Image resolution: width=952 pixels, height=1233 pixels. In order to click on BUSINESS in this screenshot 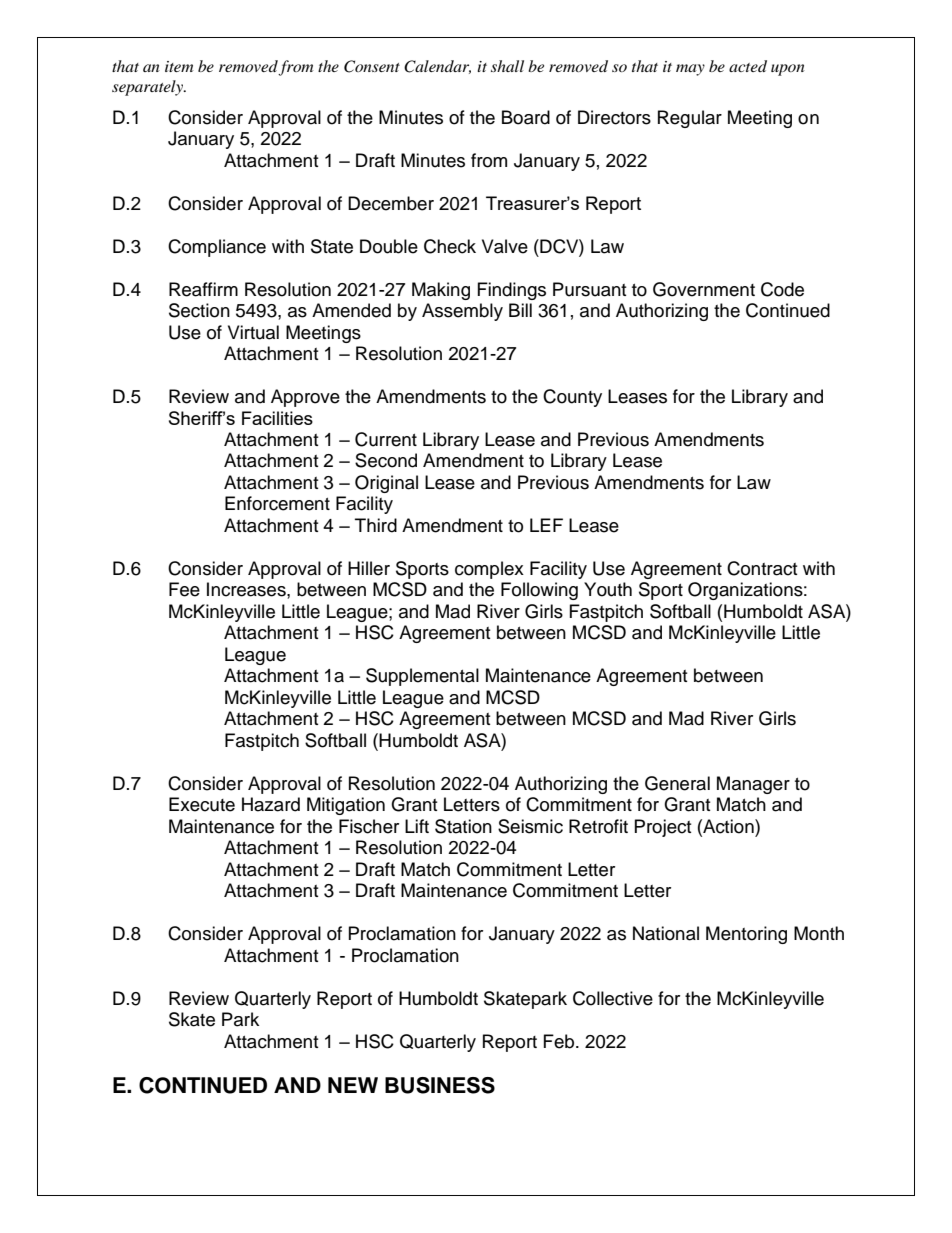, I will do `click(440, 1085)`.
